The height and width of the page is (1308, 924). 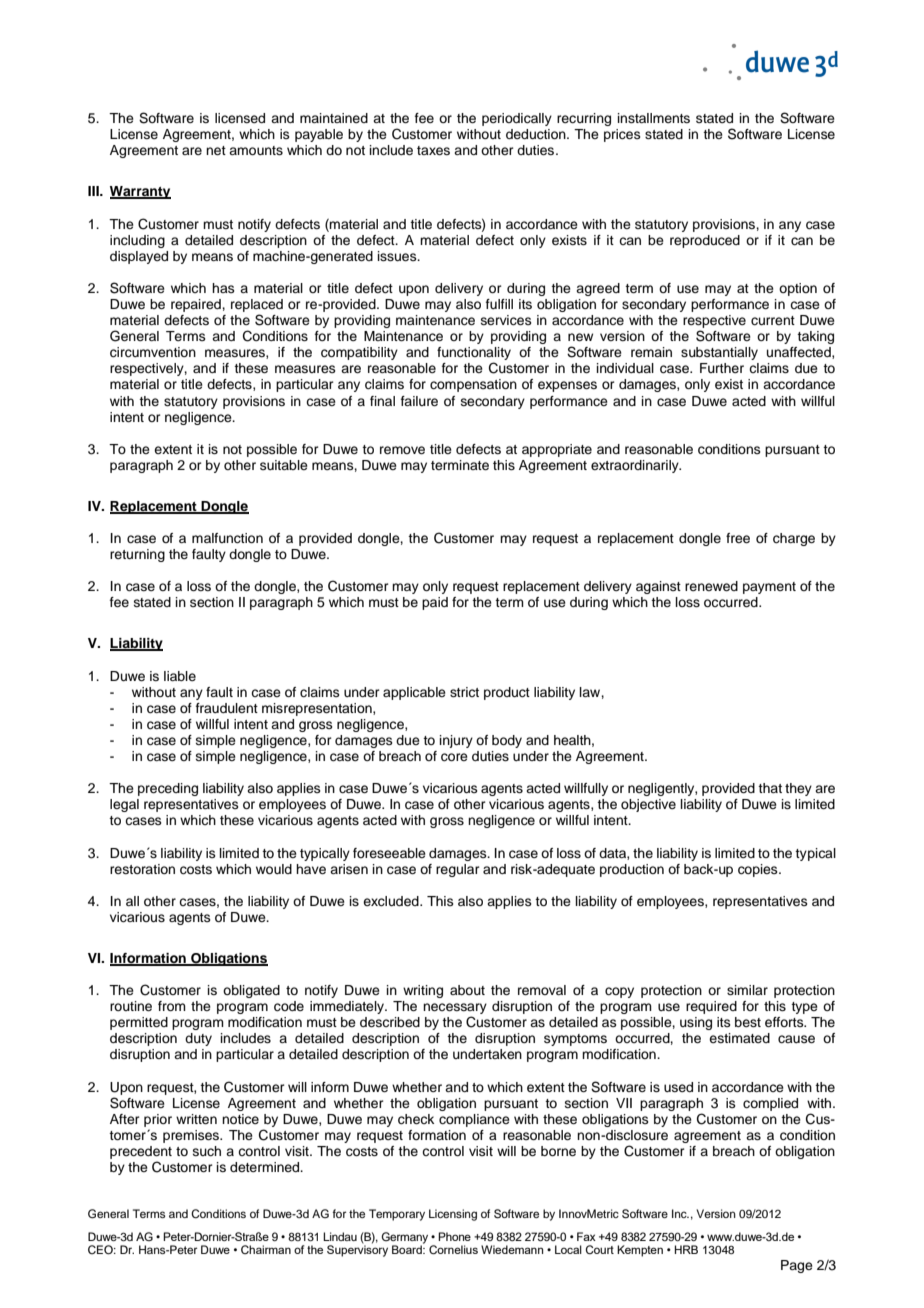 I want to click on CEO, so click(x=101, y=1250).
